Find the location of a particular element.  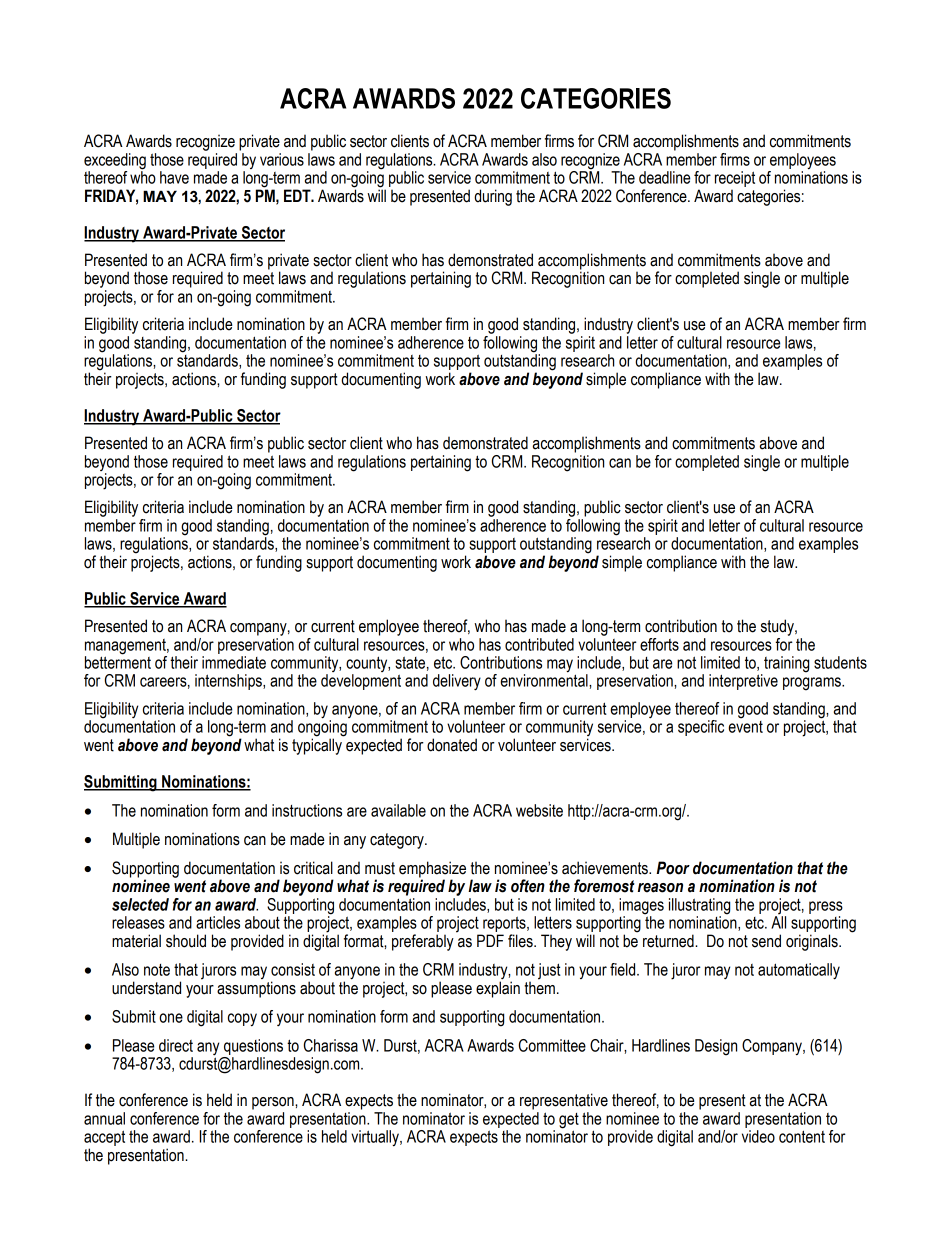

immediate is located at coordinates (234, 662).
